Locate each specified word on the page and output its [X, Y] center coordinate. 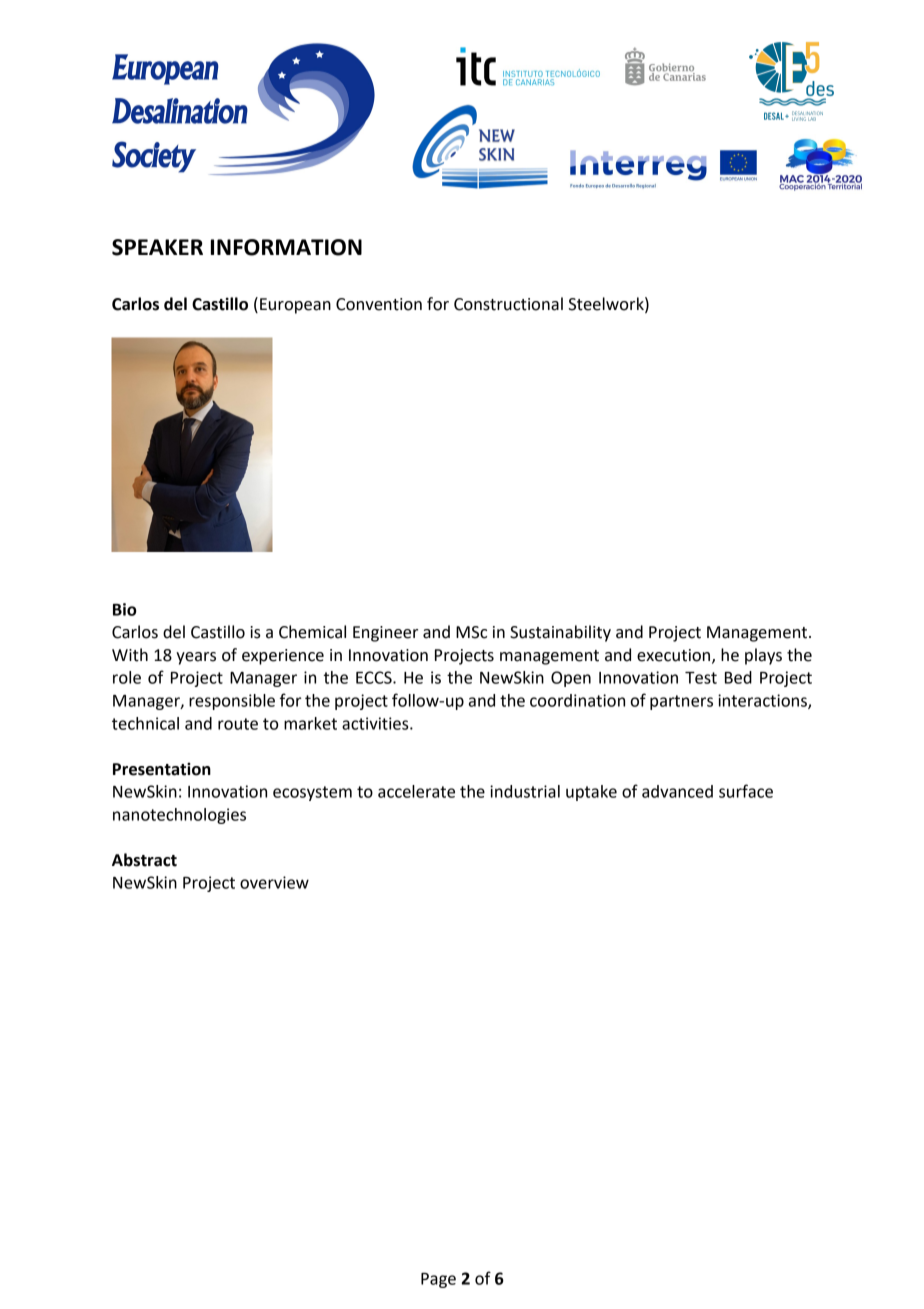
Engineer [385, 634]
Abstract [144, 860]
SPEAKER [157, 247]
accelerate [416, 791]
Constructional [508, 304]
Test [701, 678]
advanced [677, 791]
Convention [379, 304]
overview [274, 882]
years [196, 658]
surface [746, 791]
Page [438, 1280]
